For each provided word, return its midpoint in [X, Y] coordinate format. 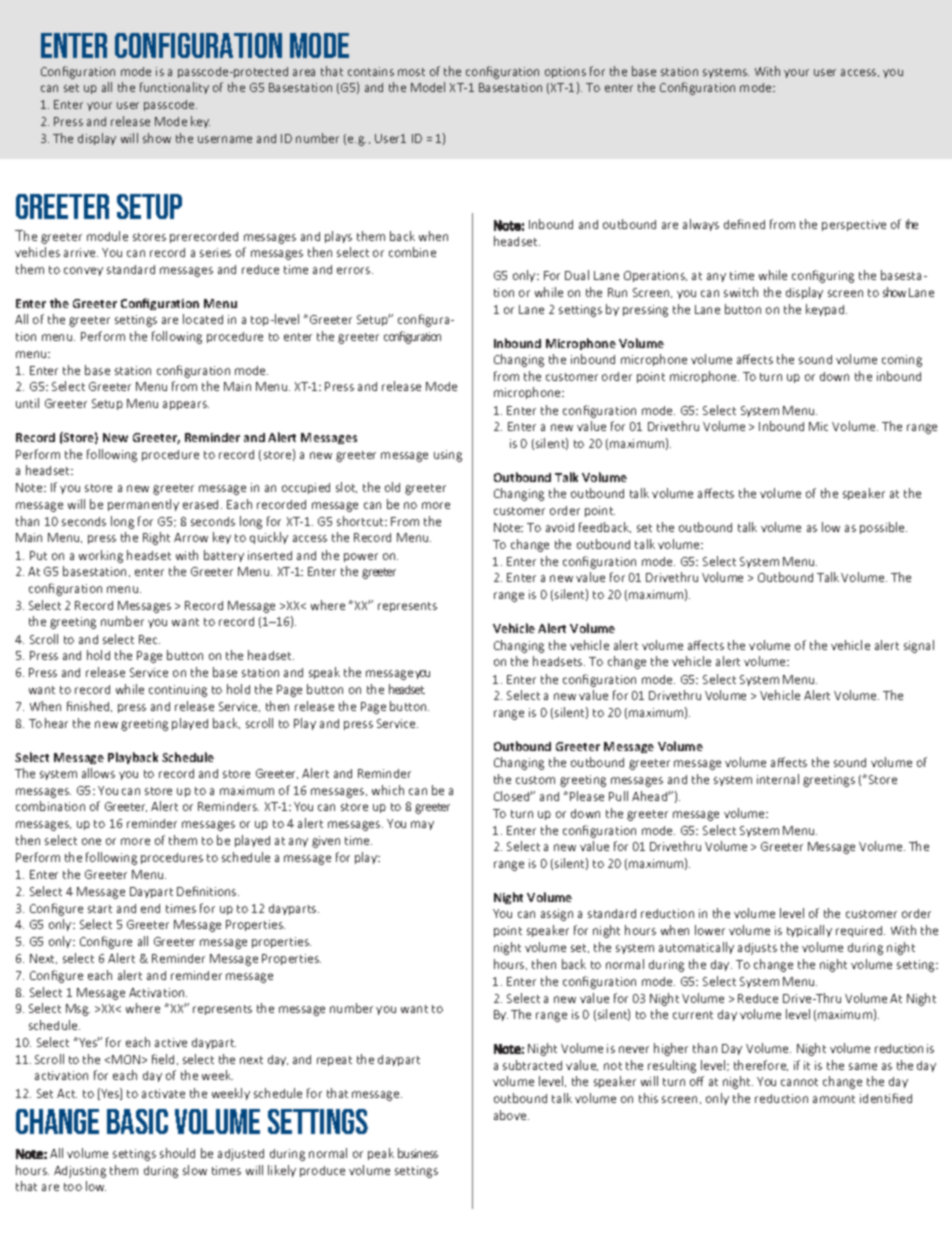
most [411, 72]
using [448, 456]
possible [883, 528]
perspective [854, 225]
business [418, 1153]
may [422, 825]
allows [98, 773]
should [177, 1153]
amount [834, 1099]
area [304, 72]
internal [778, 779]
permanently [143, 505]
